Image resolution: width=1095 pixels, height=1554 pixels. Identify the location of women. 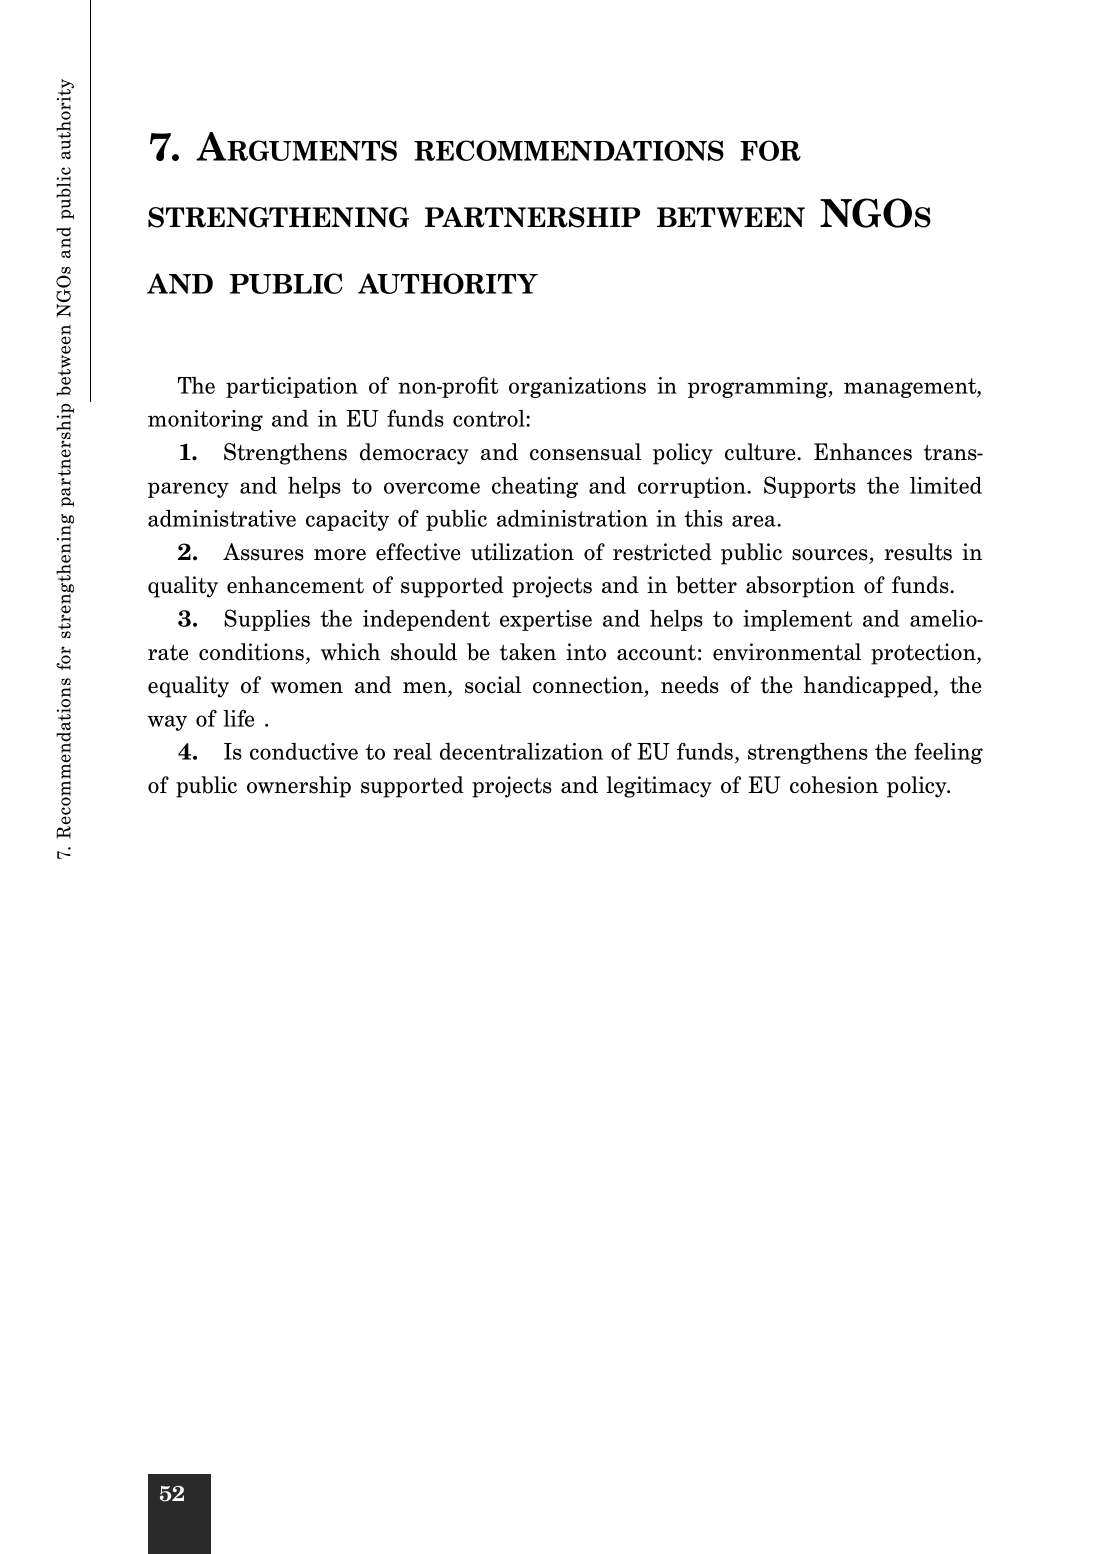
(307, 688).
